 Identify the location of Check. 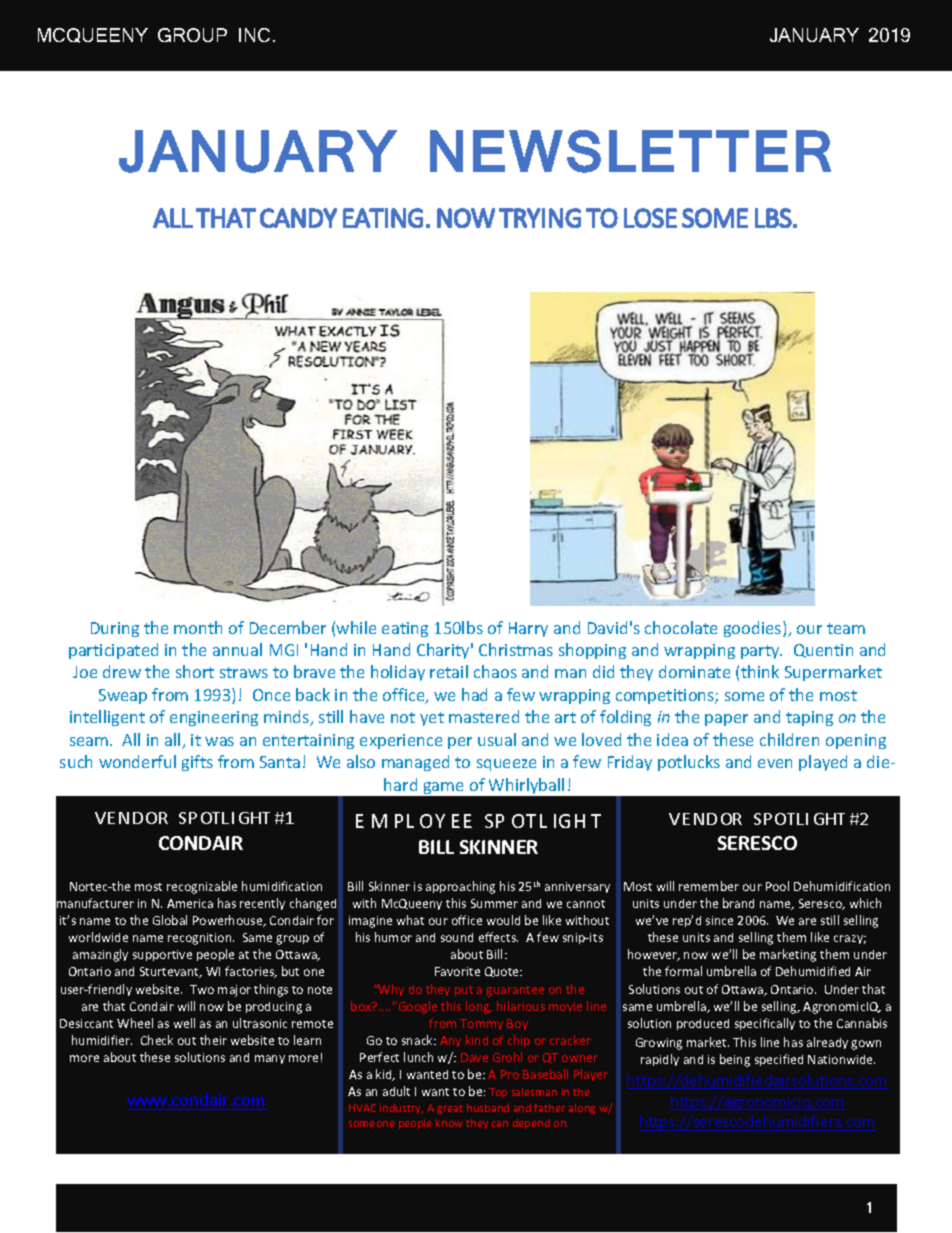
(157, 1040).
